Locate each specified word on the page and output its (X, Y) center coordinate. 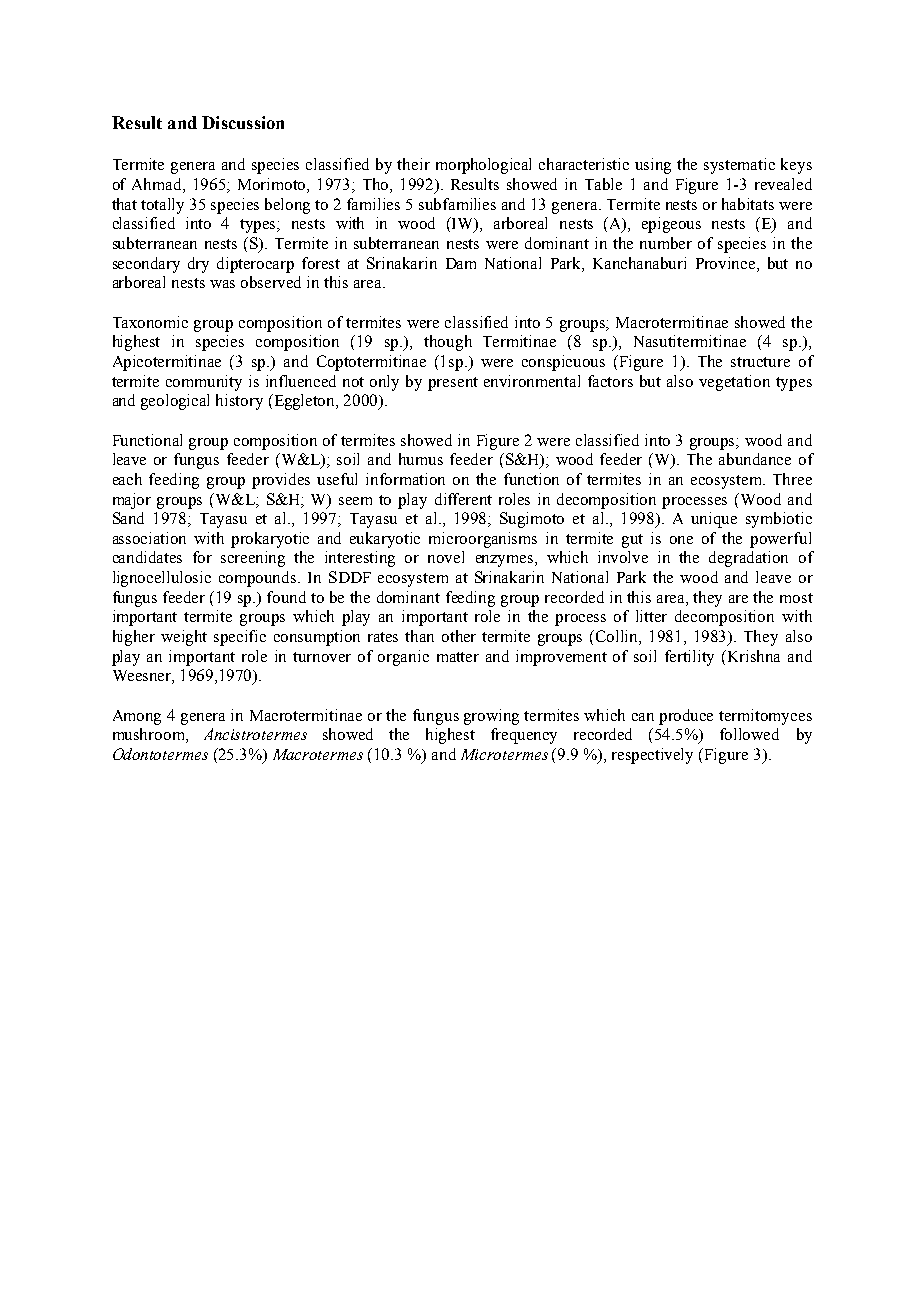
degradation (748, 559)
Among (137, 717)
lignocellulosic (162, 579)
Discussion (243, 122)
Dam (461, 263)
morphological (483, 166)
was (222, 284)
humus (421, 459)
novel (446, 557)
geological (175, 402)
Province (727, 263)
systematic (739, 166)
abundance (755, 459)
